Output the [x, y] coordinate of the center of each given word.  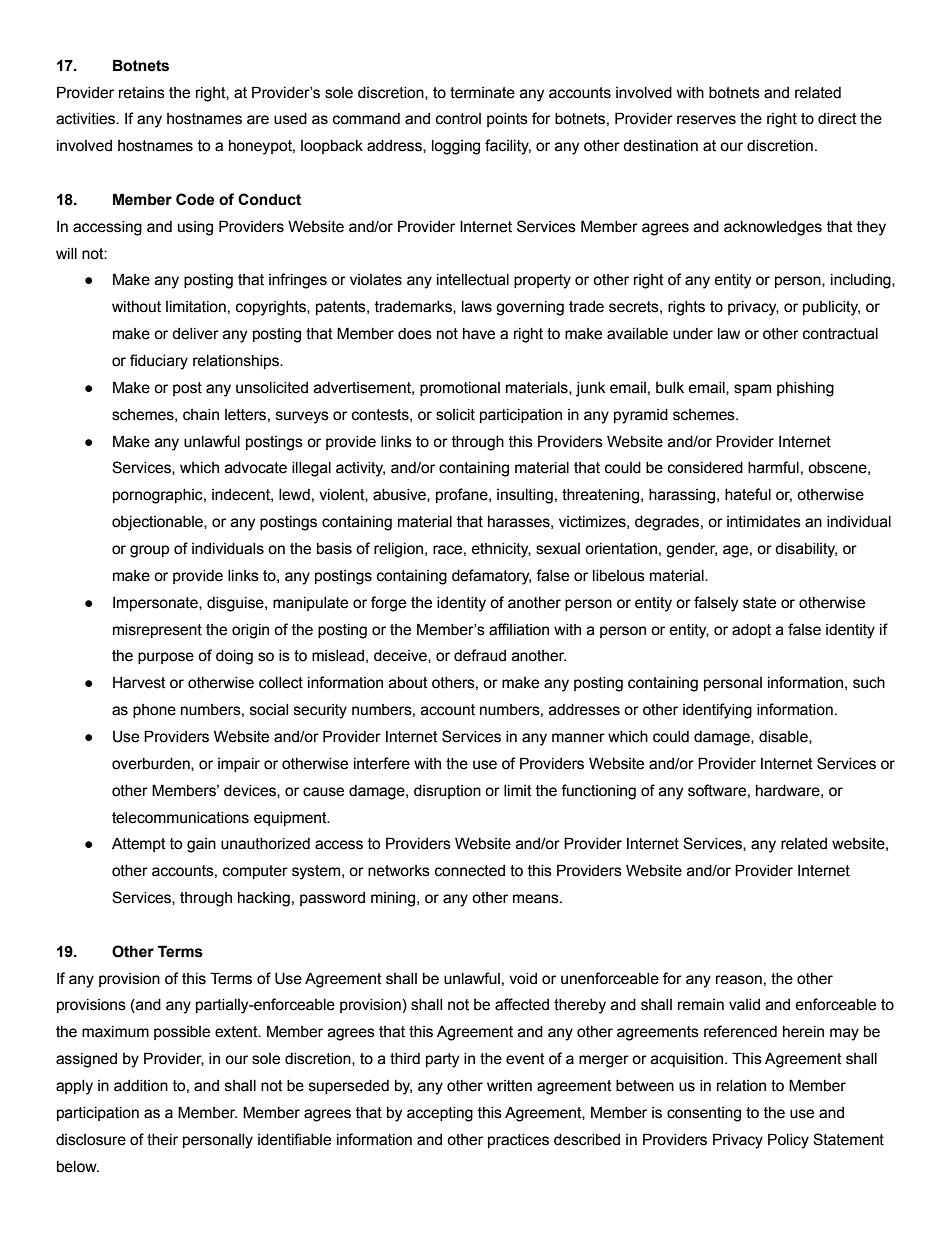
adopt [751, 631]
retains [142, 93]
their [162, 1140]
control [458, 119]
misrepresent [157, 631]
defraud [480, 655]
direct [837, 119]
